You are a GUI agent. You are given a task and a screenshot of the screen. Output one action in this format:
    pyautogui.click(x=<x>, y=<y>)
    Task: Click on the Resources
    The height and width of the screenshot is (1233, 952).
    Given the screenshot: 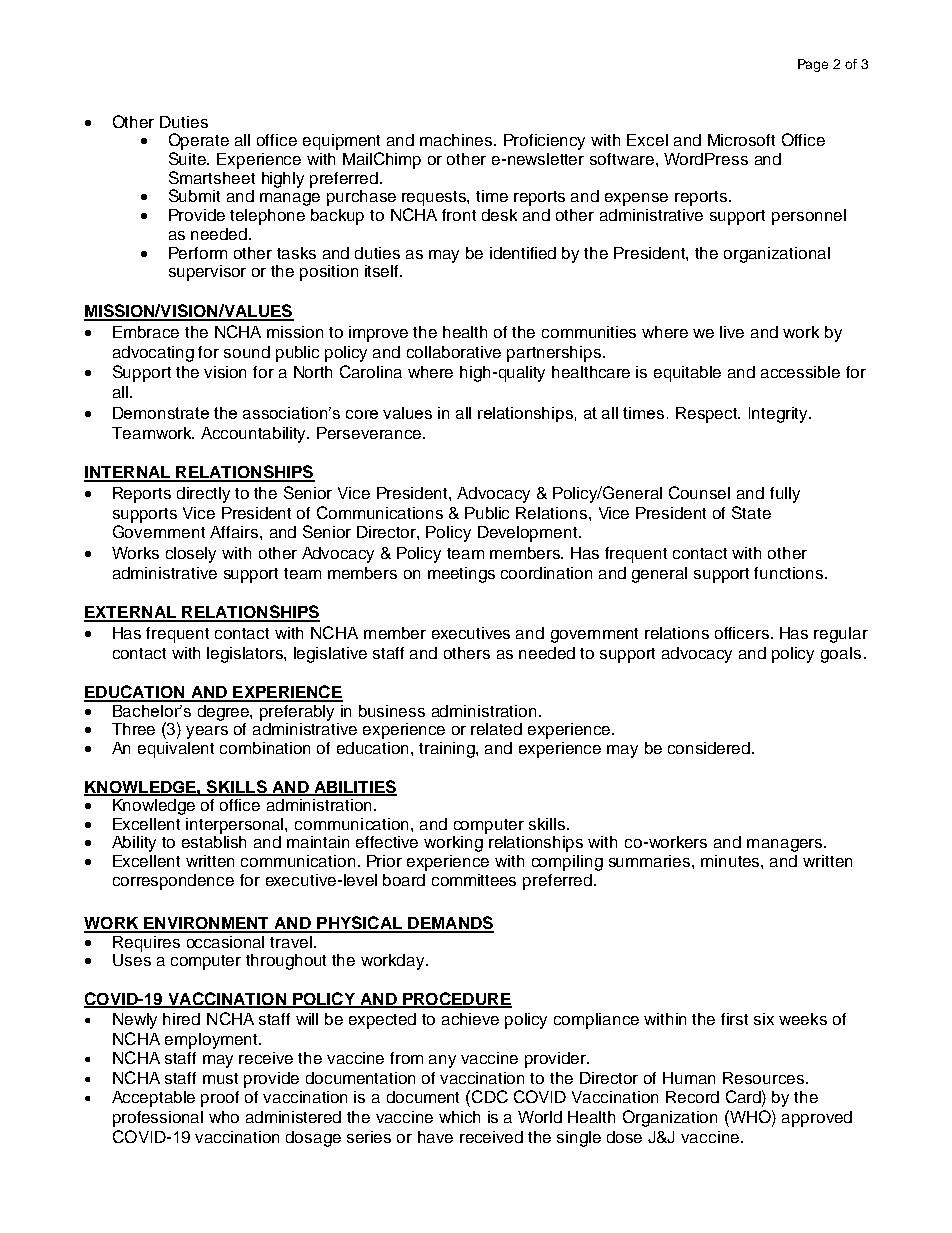 What is the action you would take?
    pyautogui.click(x=763, y=1078)
